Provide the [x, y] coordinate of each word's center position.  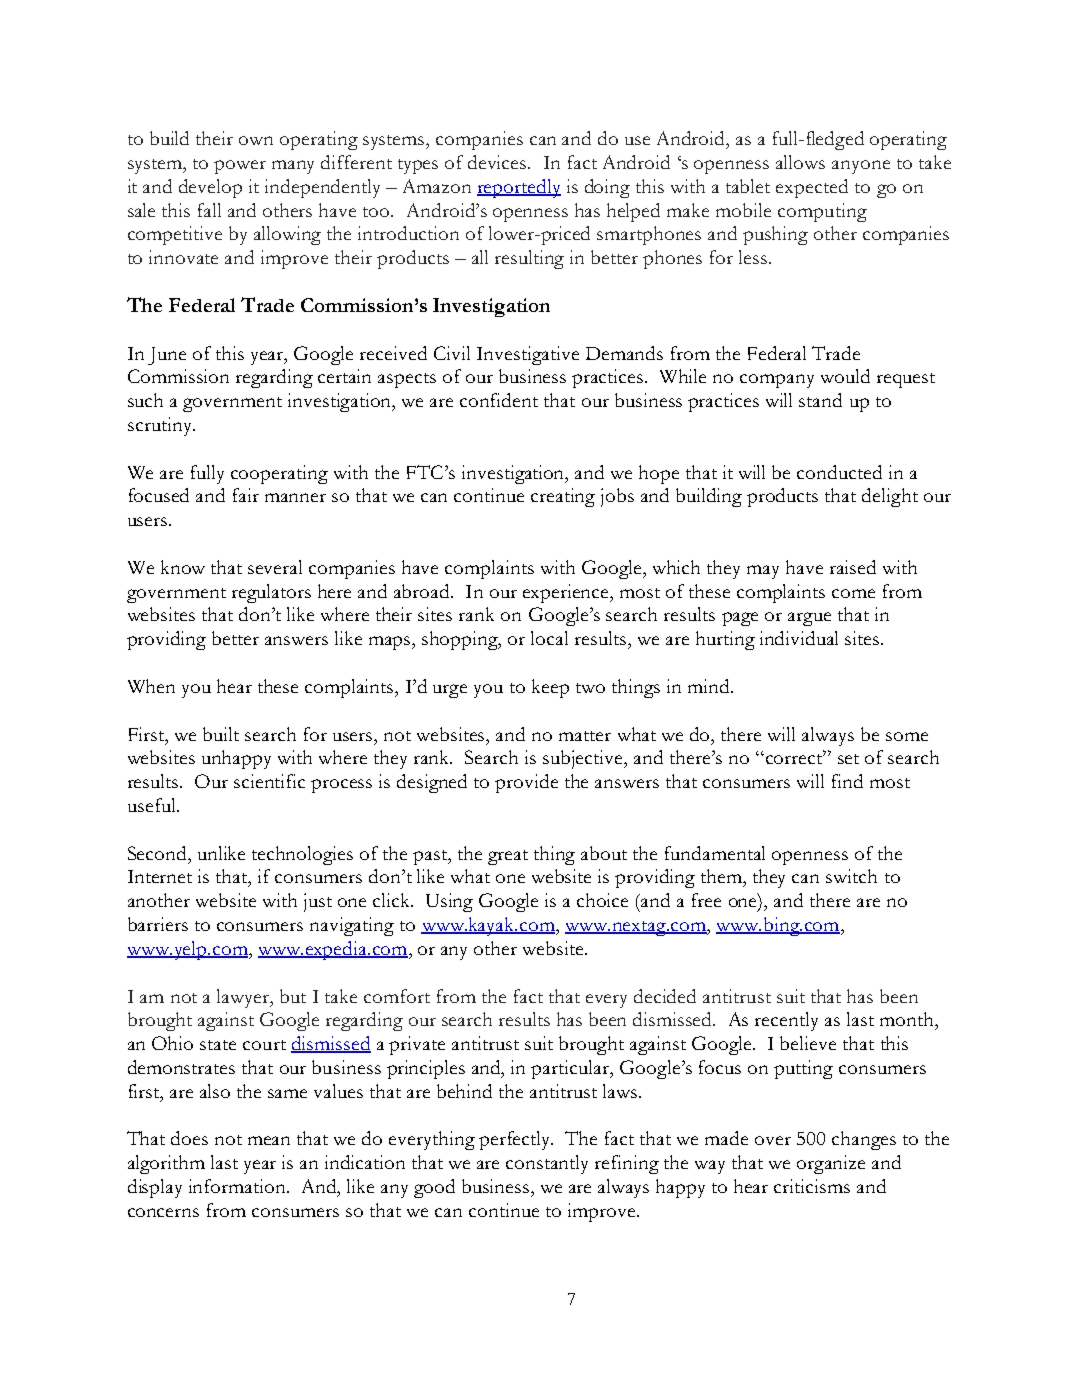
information [239, 1186]
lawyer [244, 998]
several [275, 567]
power [240, 167]
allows [800, 162]
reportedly [519, 188]
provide [526, 783]
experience [567, 593]
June [167, 356]
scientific [269, 781]
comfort [397, 996]
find [847, 781]
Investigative [528, 355]
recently [786, 1021]
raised [853, 567]
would [845, 376]
